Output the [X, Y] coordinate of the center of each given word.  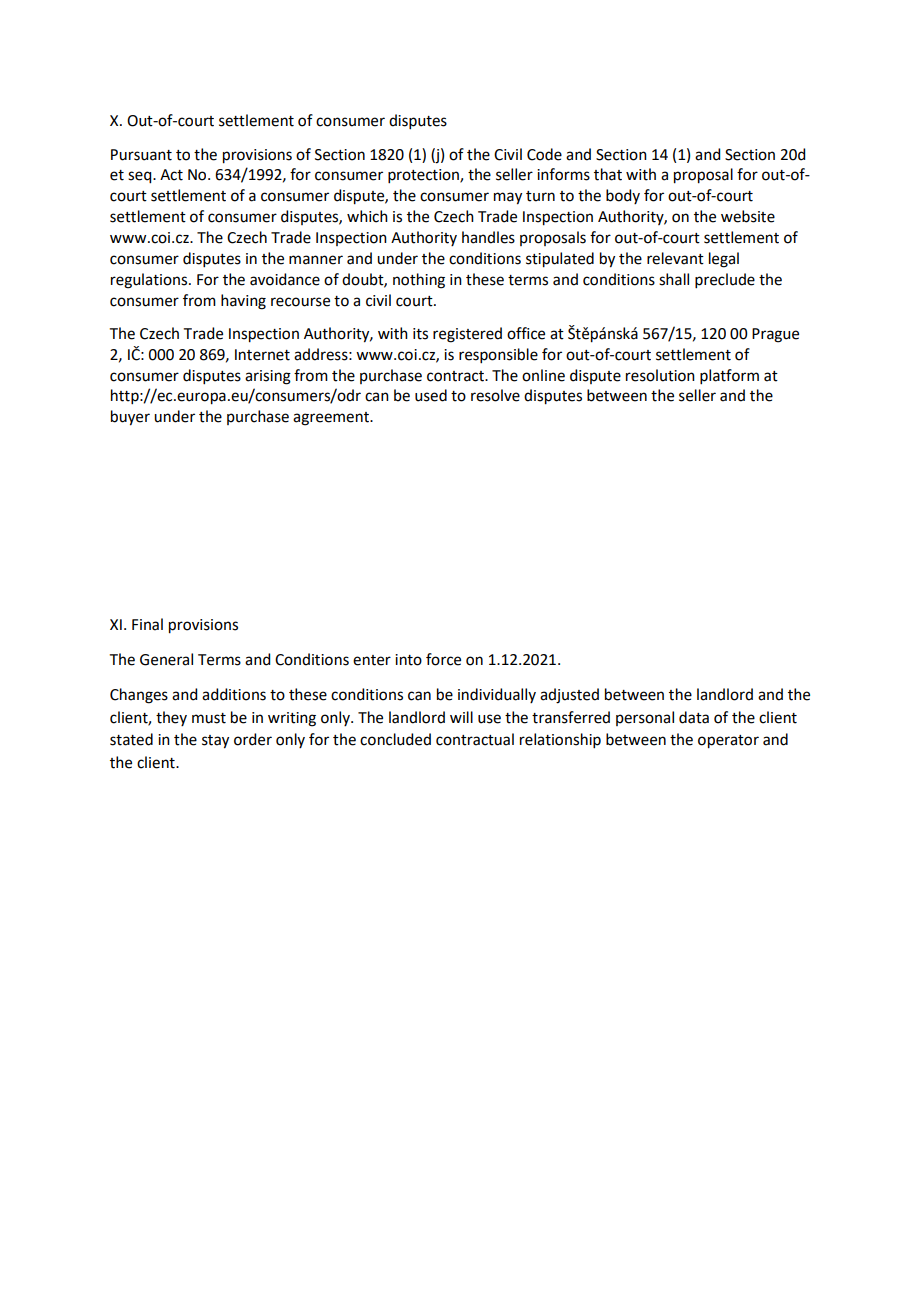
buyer [130, 418]
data [694, 717]
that [608, 174]
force [443, 659]
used [431, 395]
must [209, 718]
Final [147, 624]
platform [729, 376]
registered [467, 335]
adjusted [569, 696]
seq [141, 177]
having [243, 302]
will [461, 717]
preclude [725, 280]
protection [424, 176]
